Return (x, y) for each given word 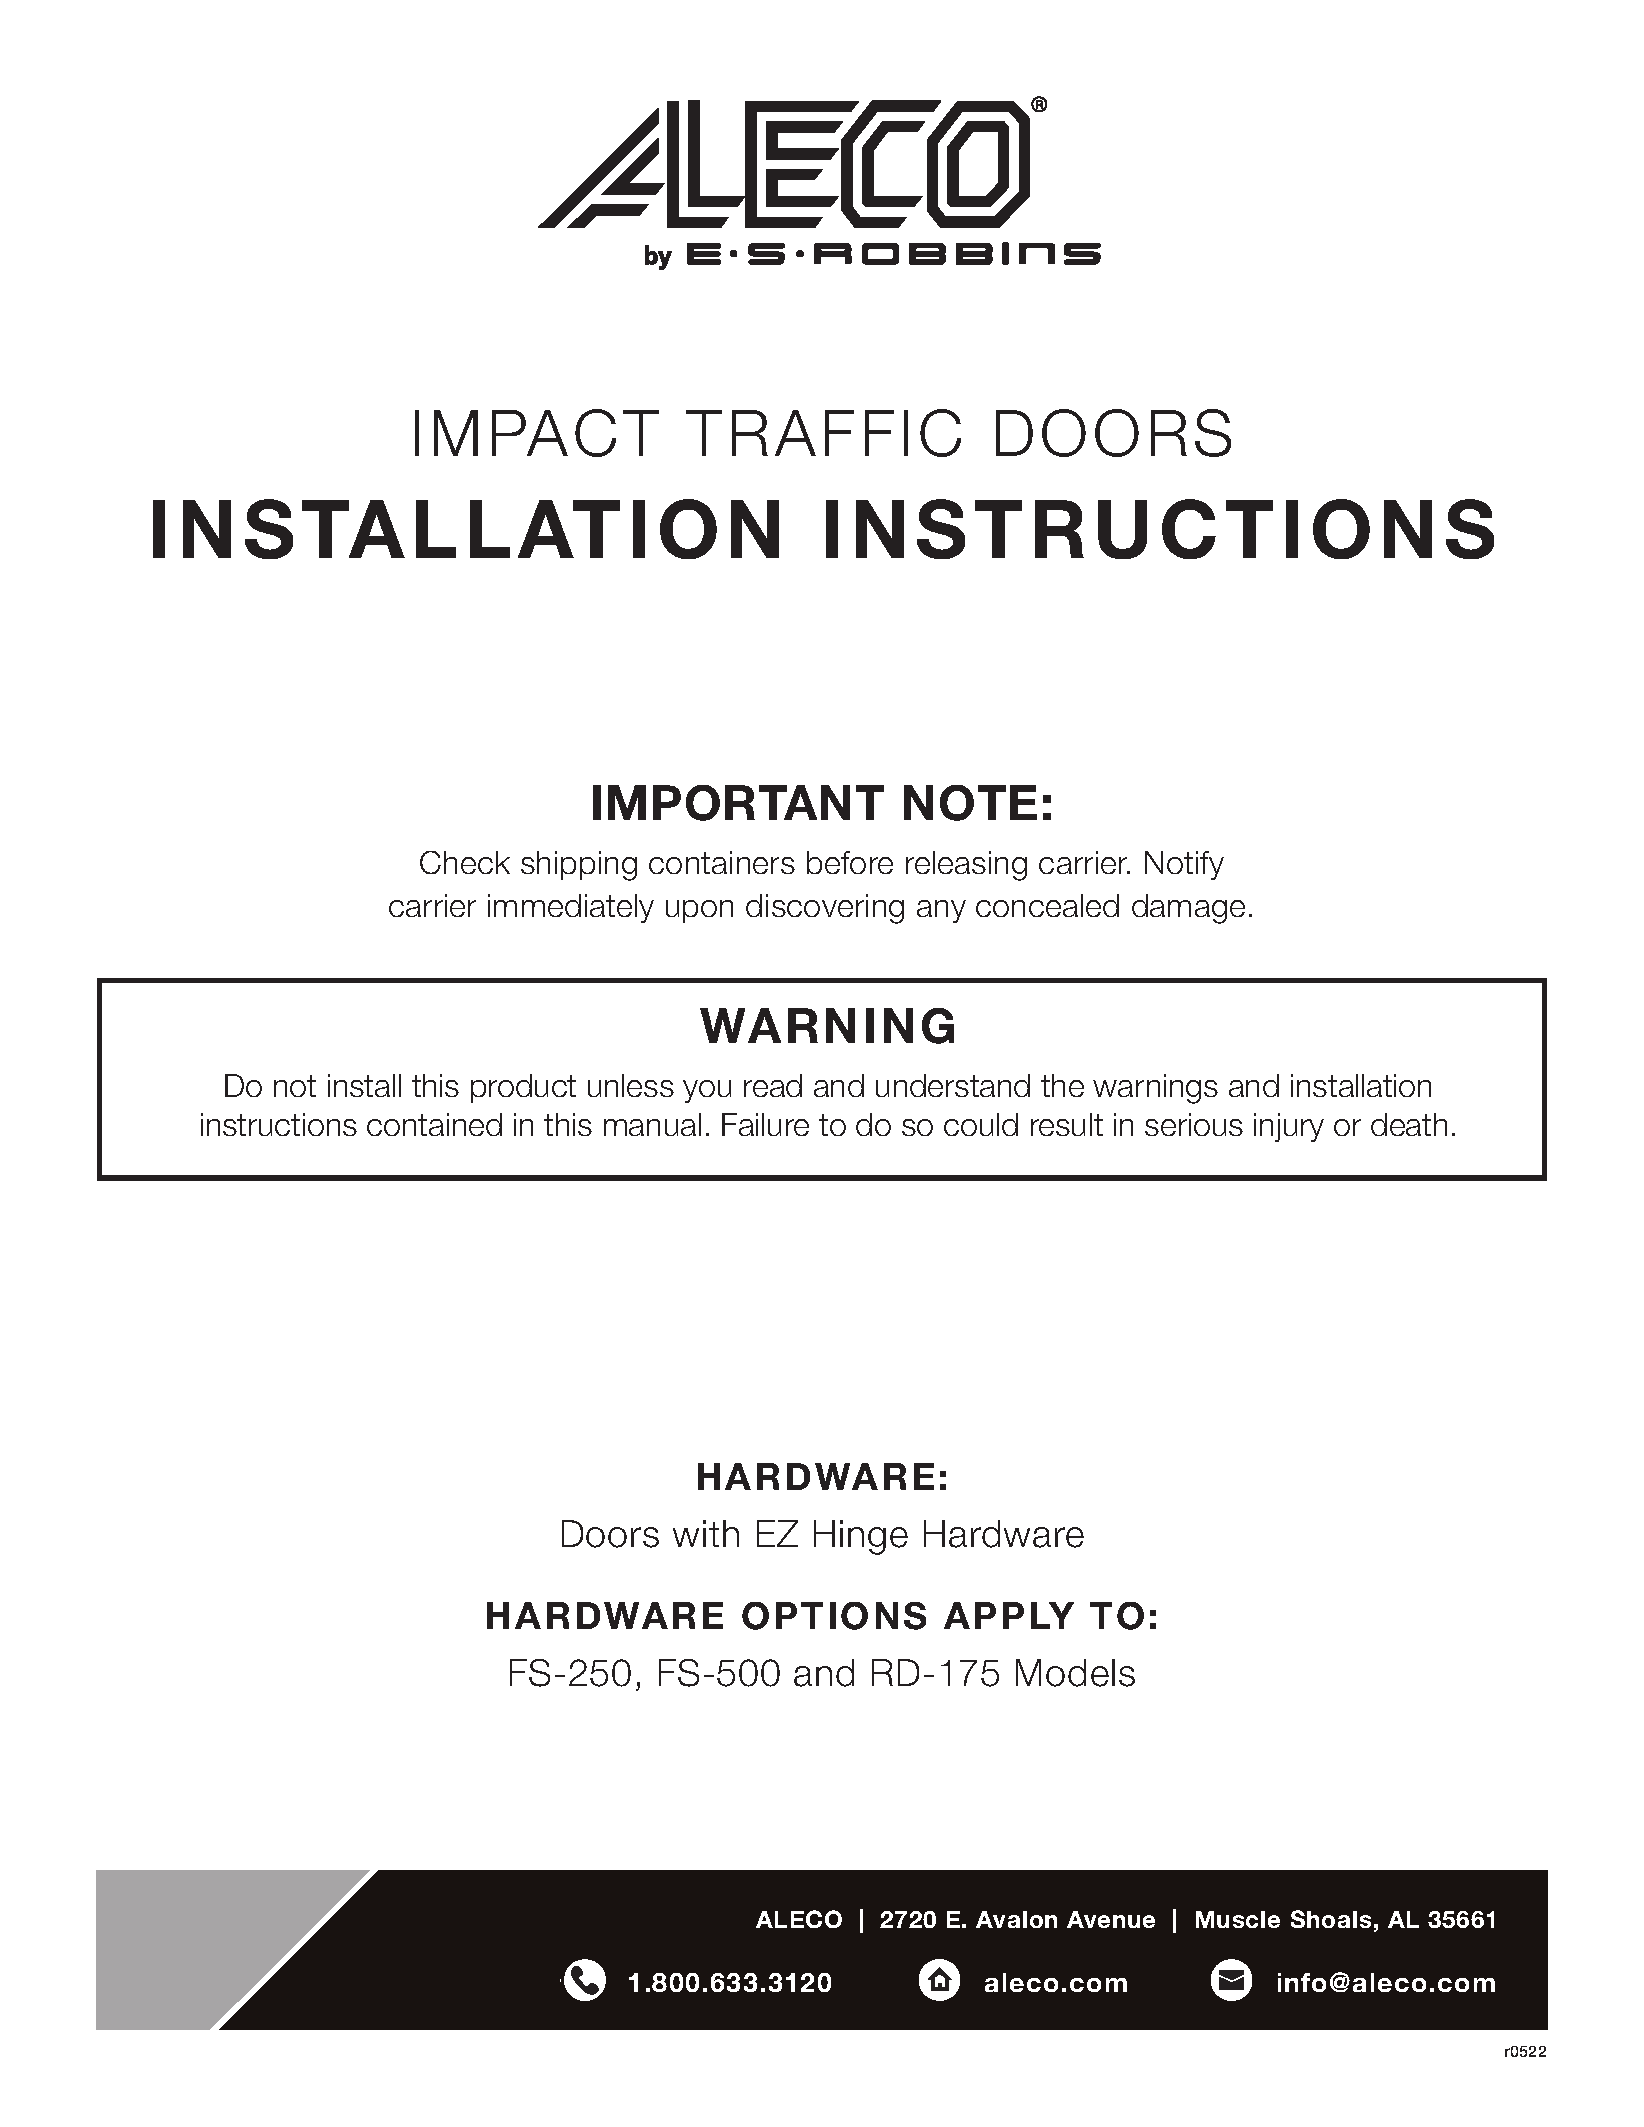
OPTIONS (834, 1616)
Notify (1184, 865)
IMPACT (537, 433)
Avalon (1016, 1919)
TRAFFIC (823, 433)
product (523, 1088)
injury (1289, 1127)
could (981, 1124)
